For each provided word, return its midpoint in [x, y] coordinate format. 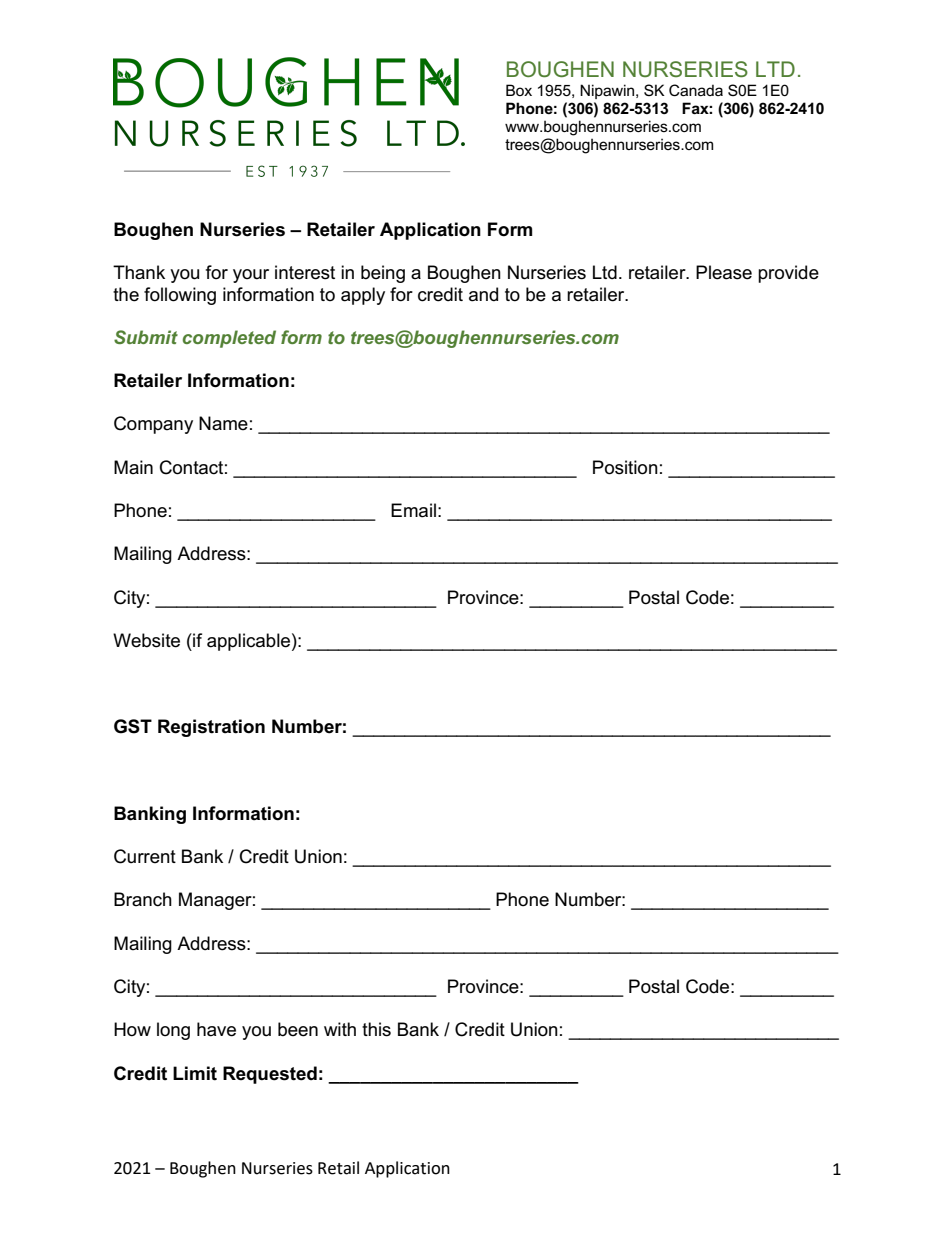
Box [519, 90]
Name [223, 423]
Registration [211, 728]
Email [413, 510]
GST [133, 726]
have [216, 1029]
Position [625, 467]
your [251, 276]
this [376, 1029]
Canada [696, 90]
